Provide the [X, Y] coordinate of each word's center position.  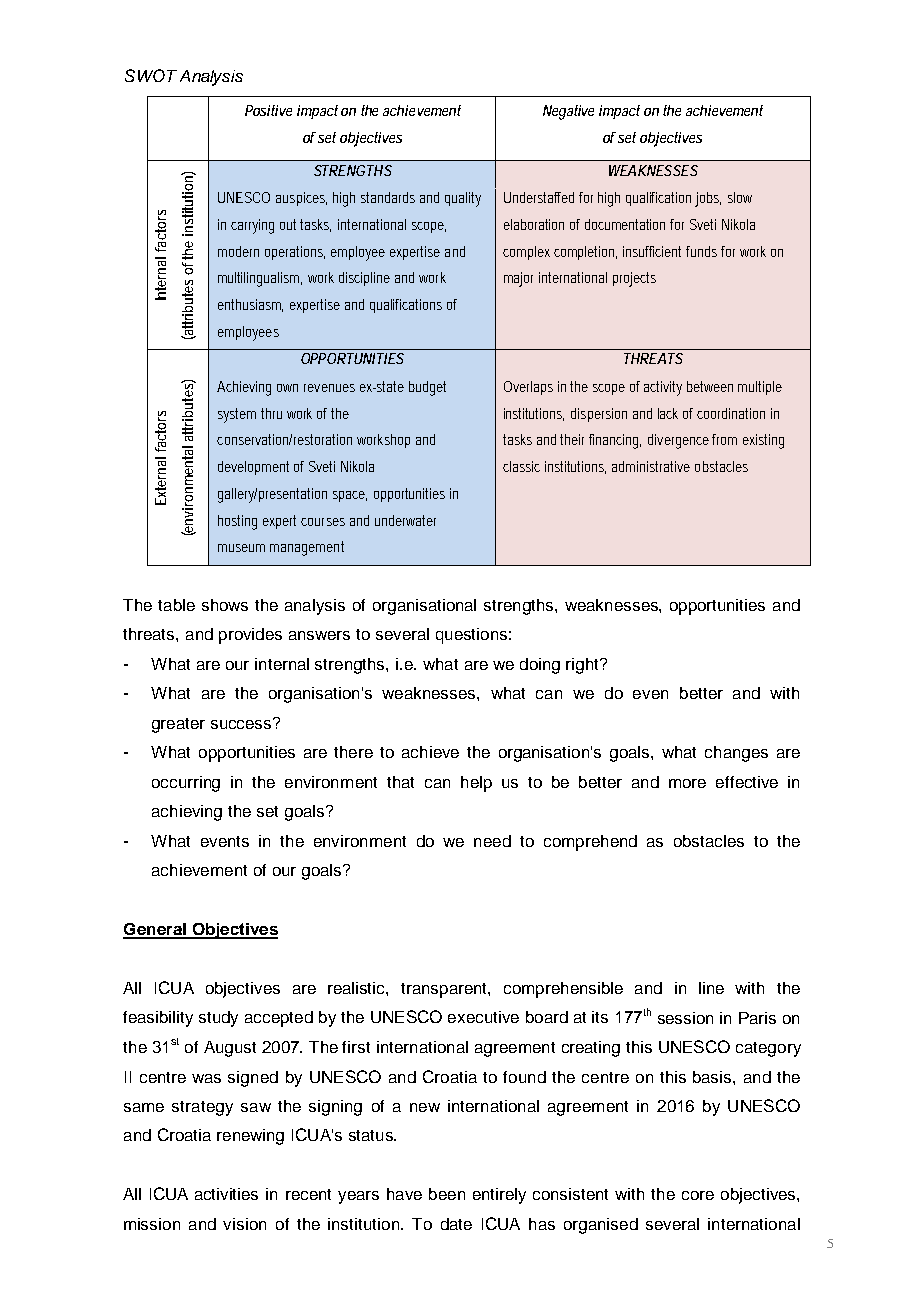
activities [226, 1194]
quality [463, 199]
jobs [708, 199]
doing [540, 666]
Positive [268, 110]
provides [250, 636]
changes [736, 754]
